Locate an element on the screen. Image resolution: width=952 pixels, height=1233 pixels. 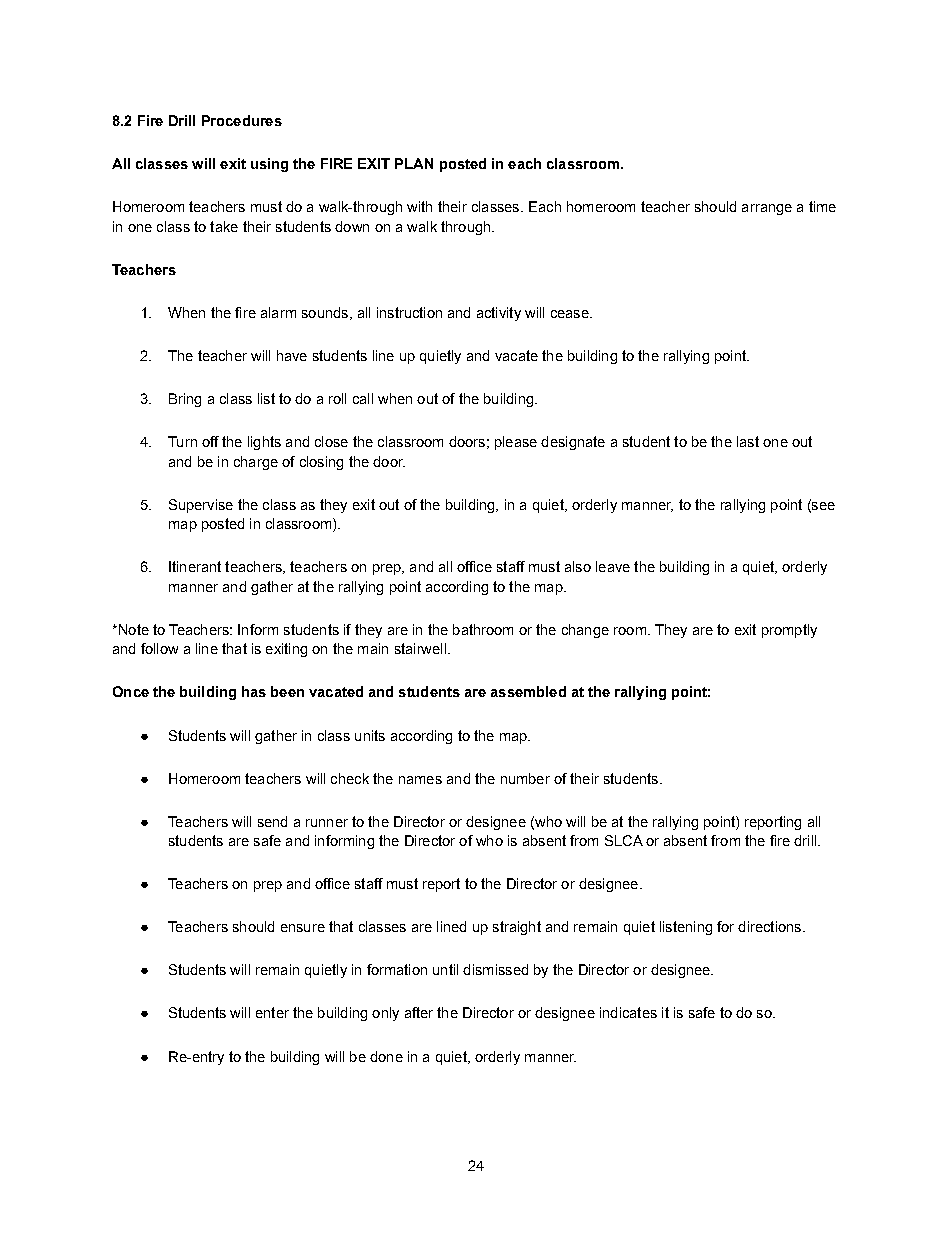
please is located at coordinates (516, 443).
